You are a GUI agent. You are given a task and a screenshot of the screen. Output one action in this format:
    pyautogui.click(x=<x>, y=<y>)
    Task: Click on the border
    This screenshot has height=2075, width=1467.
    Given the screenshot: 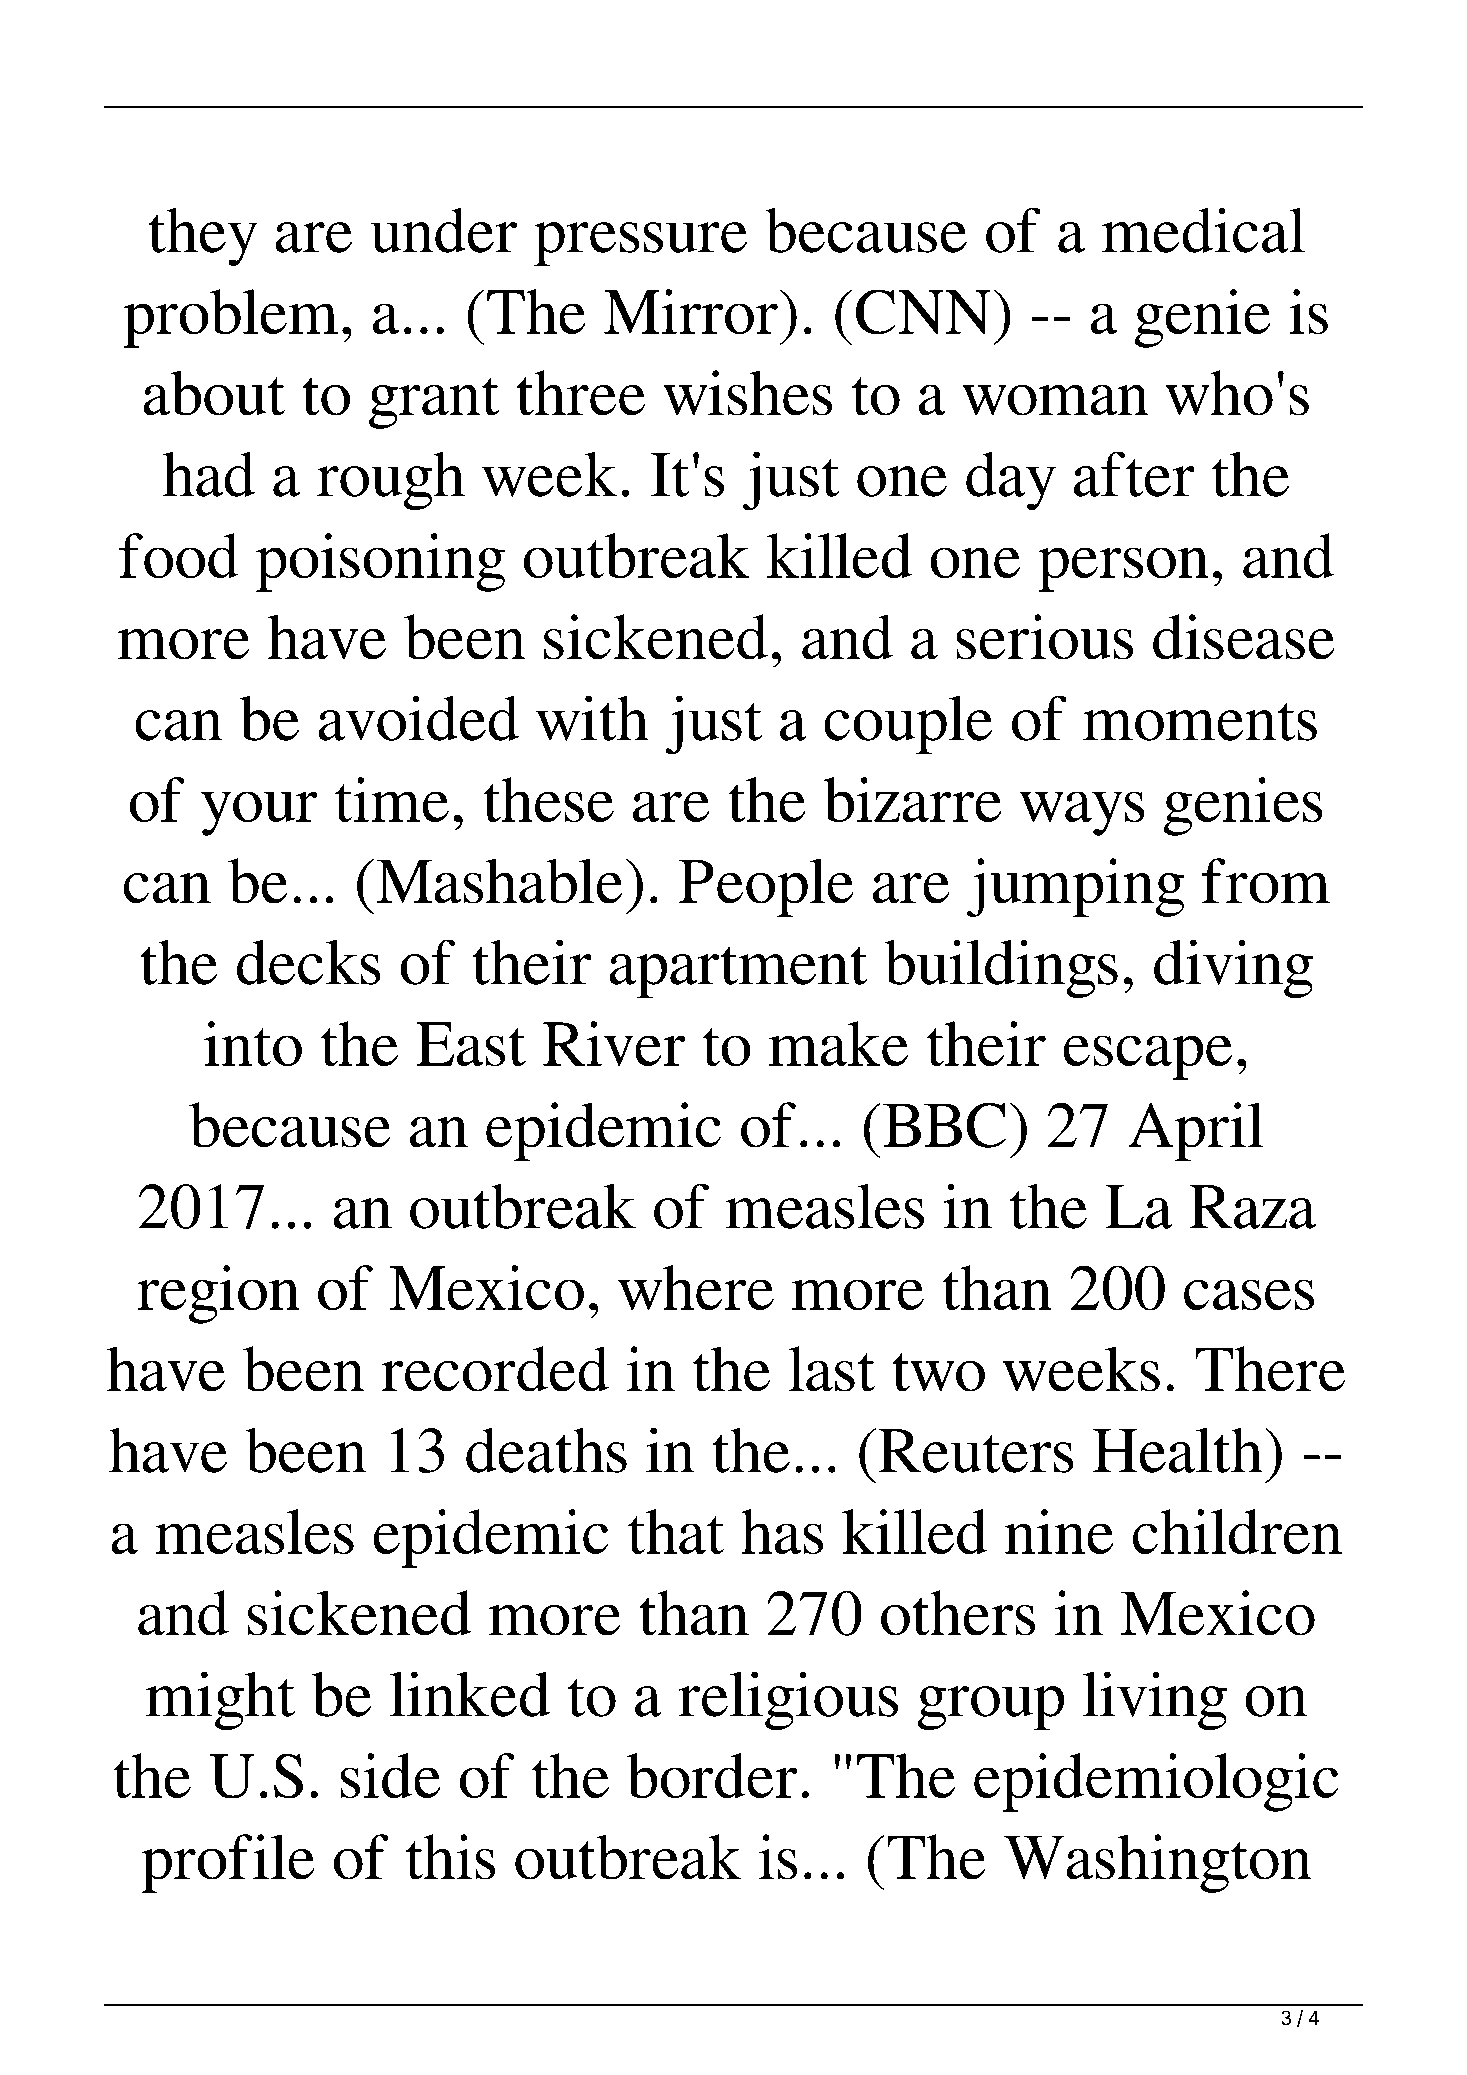 What is the action you would take?
    pyautogui.click(x=712, y=1775)
